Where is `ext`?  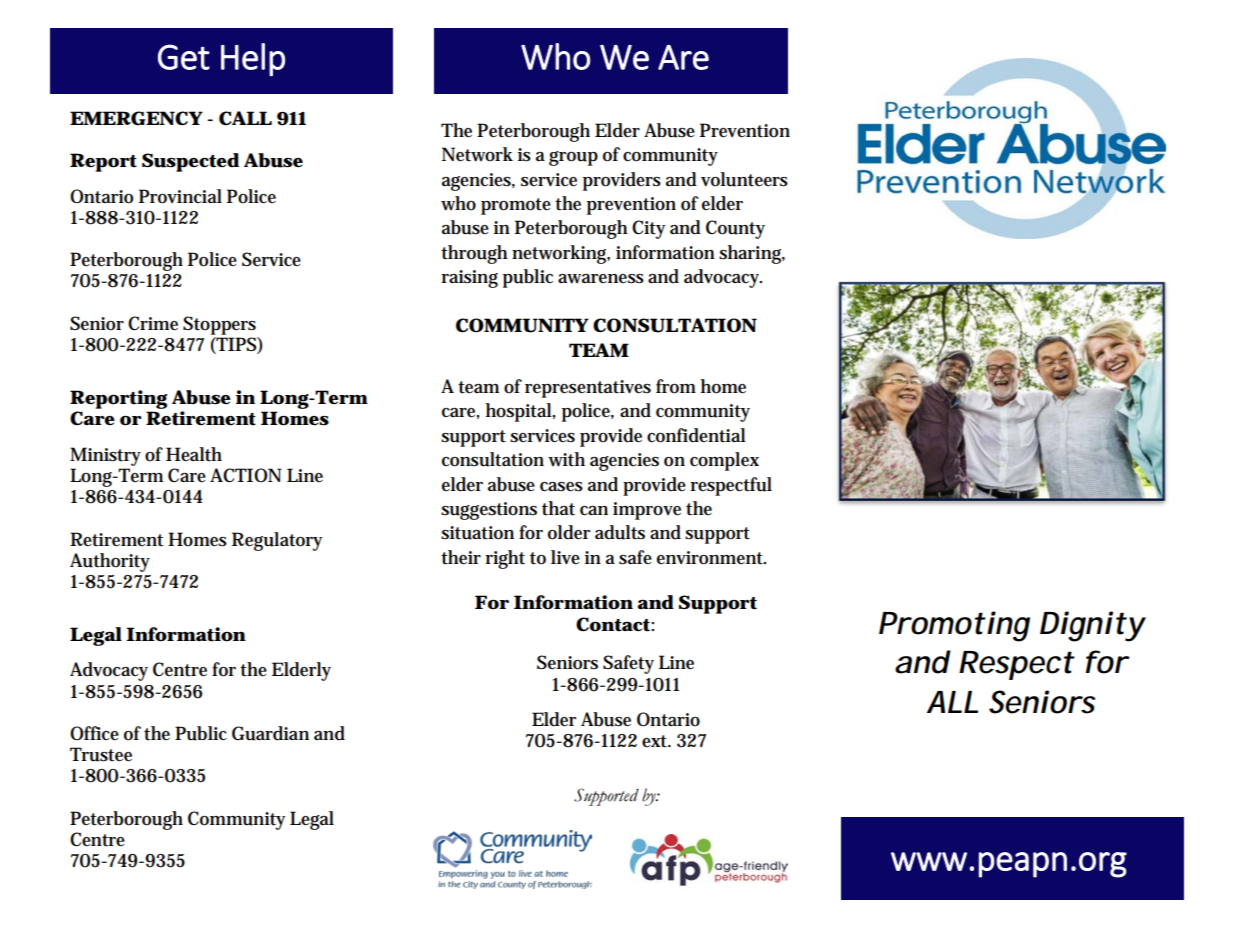 ext is located at coordinates (656, 741).
